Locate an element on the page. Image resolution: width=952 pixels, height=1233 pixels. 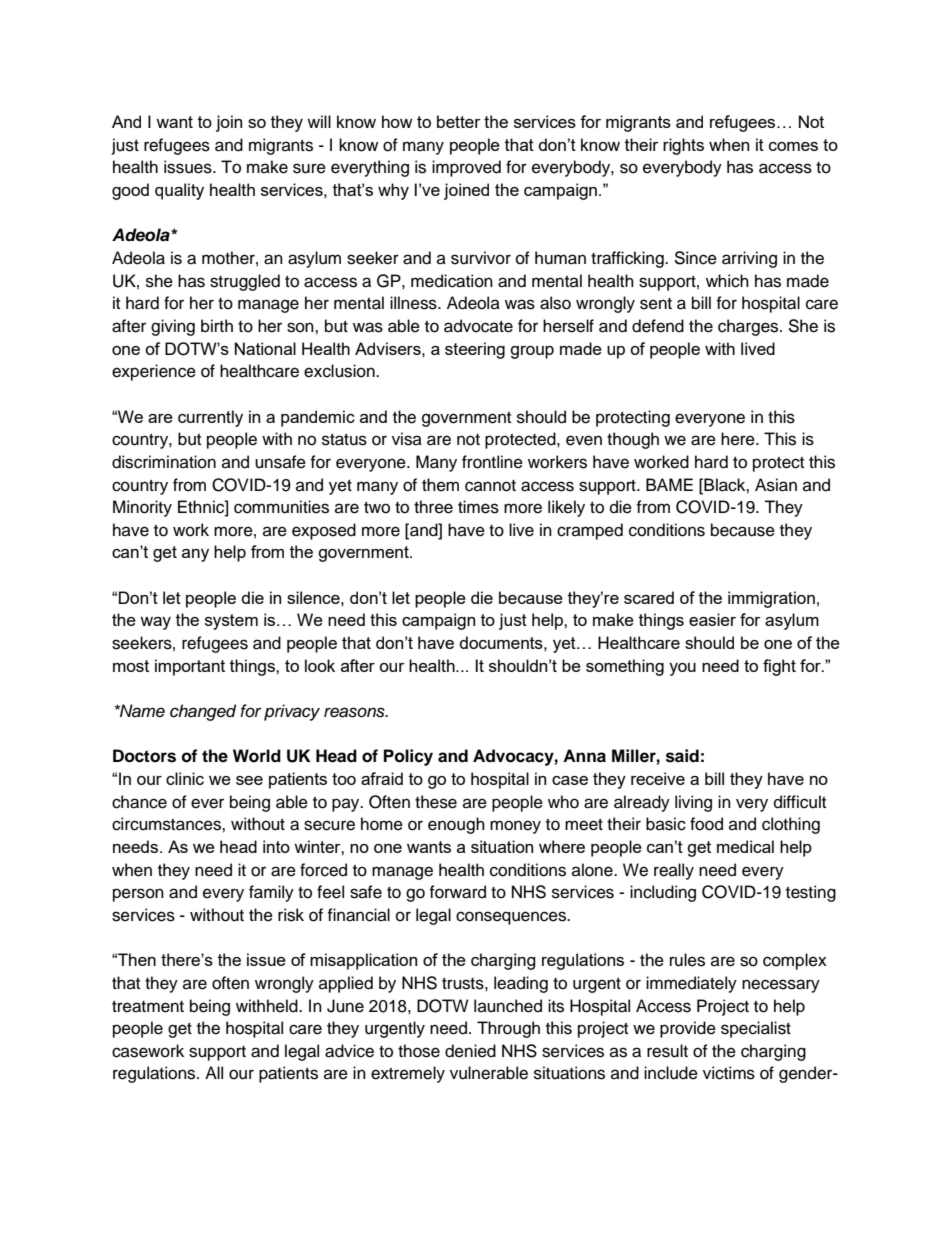
treatment is located at coordinates (148, 1007).
